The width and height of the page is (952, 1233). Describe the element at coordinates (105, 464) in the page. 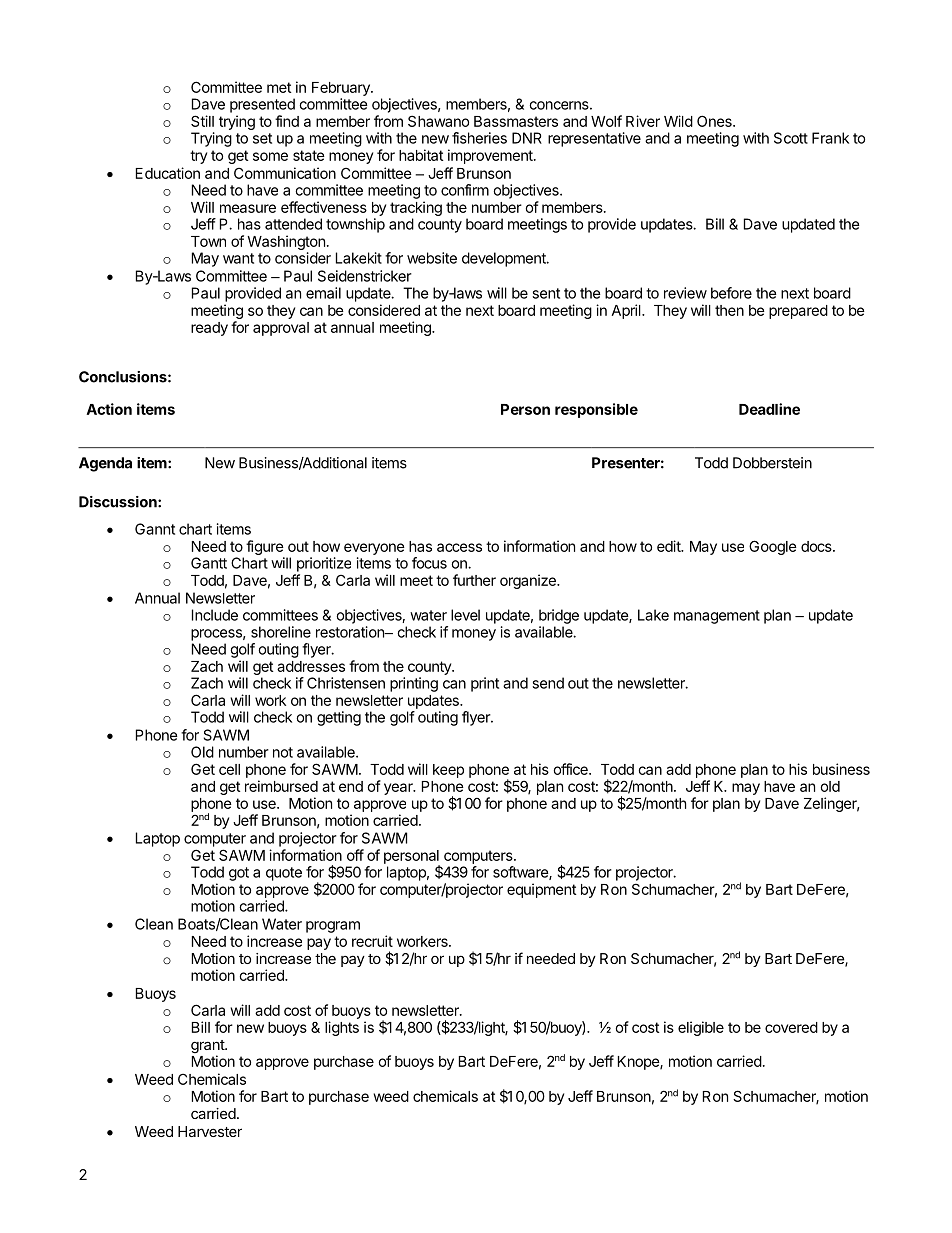

I see `Agenda` at that location.
